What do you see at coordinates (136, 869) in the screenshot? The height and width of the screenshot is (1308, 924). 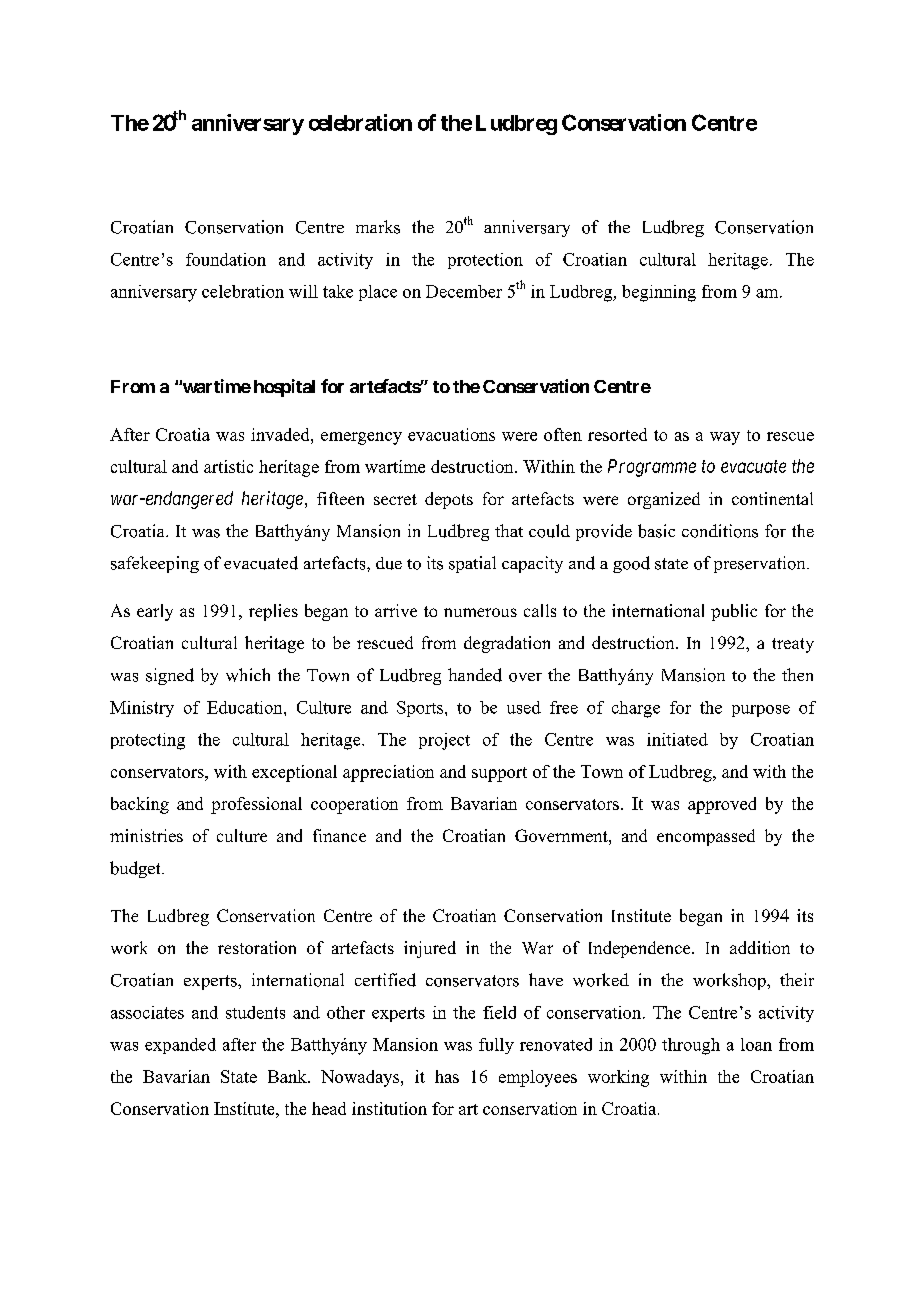 I see `budget` at bounding box center [136, 869].
